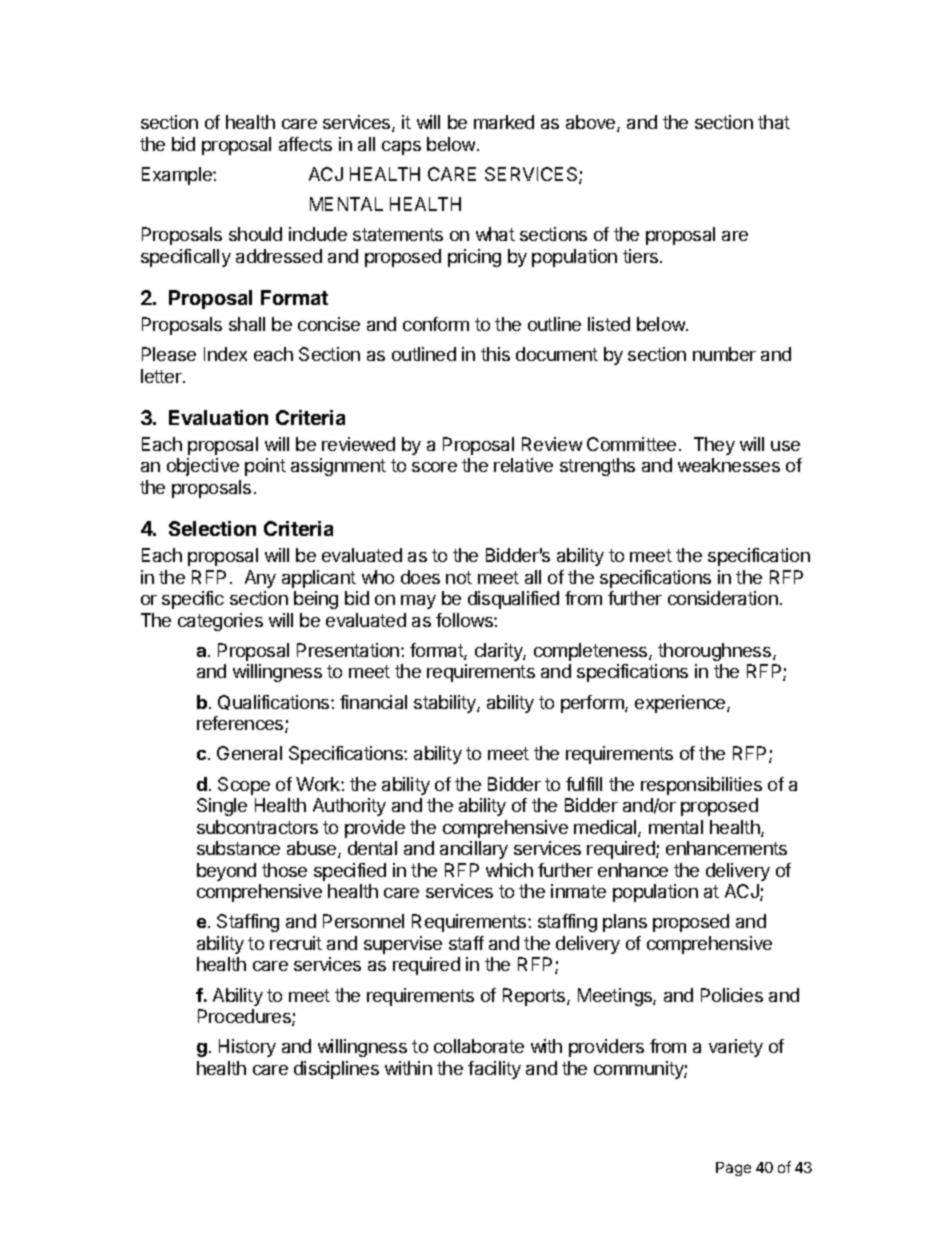 This screenshot has width=952, height=1233. Describe the element at coordinates (220, 622) in the screenshot. I see `categories` at that location.
